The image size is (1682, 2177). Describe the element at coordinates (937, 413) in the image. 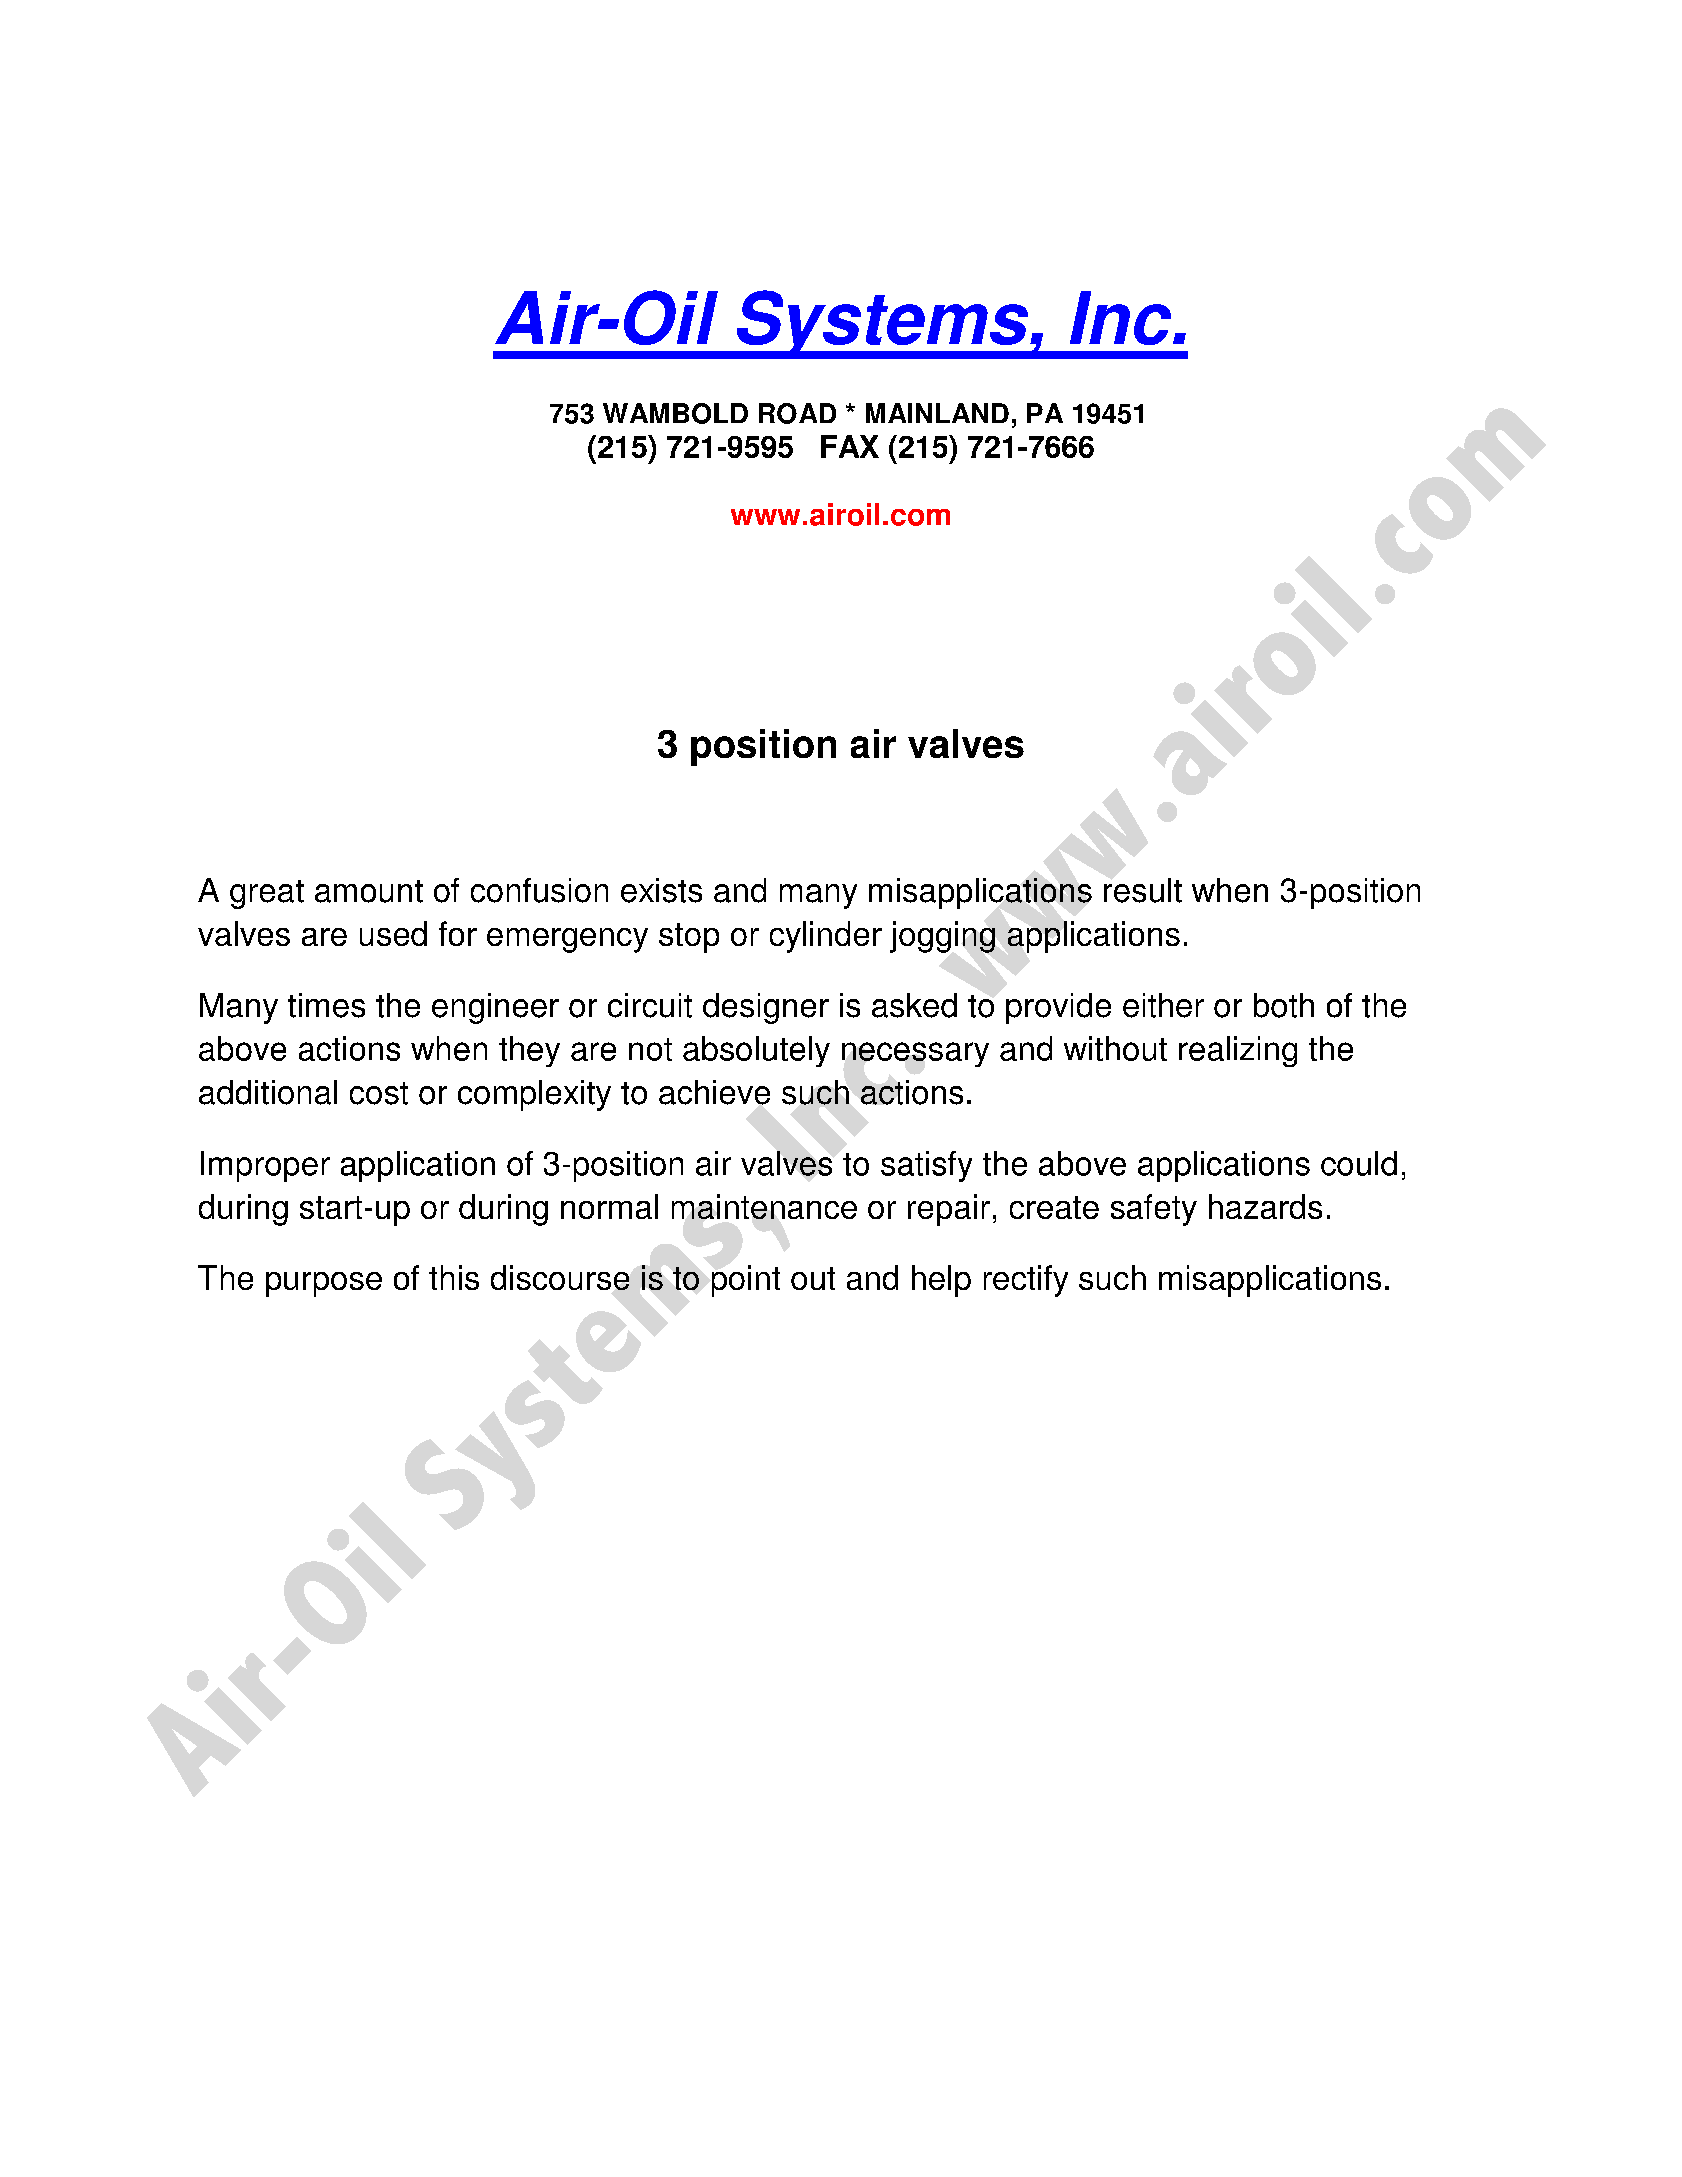

I see `MAINLAND` at that location.
